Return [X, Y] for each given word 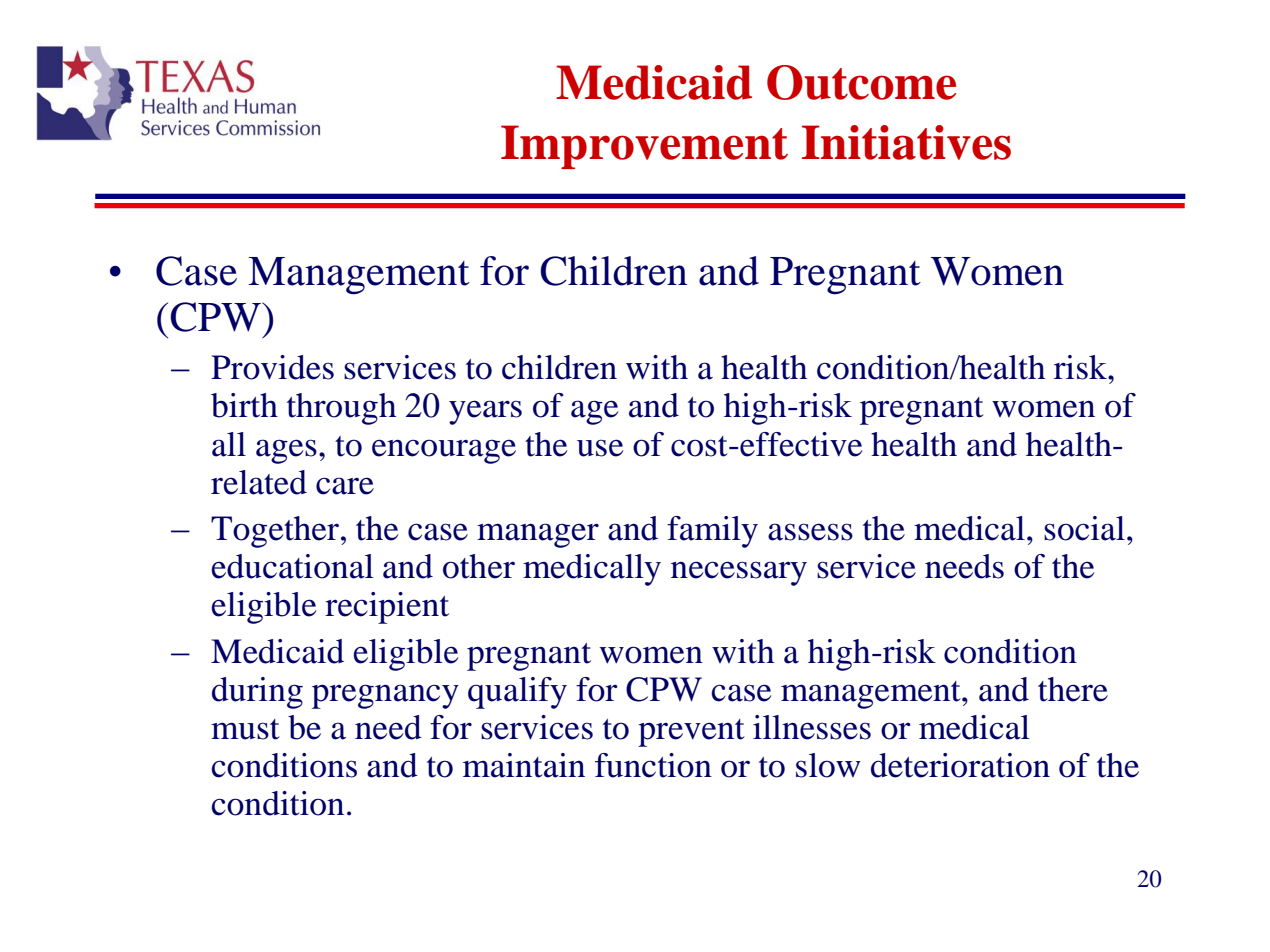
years [485, 412]
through [341, 409]
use [600, 448]
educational [293, 566]
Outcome [861, 82]
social [1084, 528]
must [245, 729]
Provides [272, 367]
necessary [739, 573]
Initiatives [906, 142]
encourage [444, 451]
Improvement [644, 147]
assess [810, 532]
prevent [691, 733]
